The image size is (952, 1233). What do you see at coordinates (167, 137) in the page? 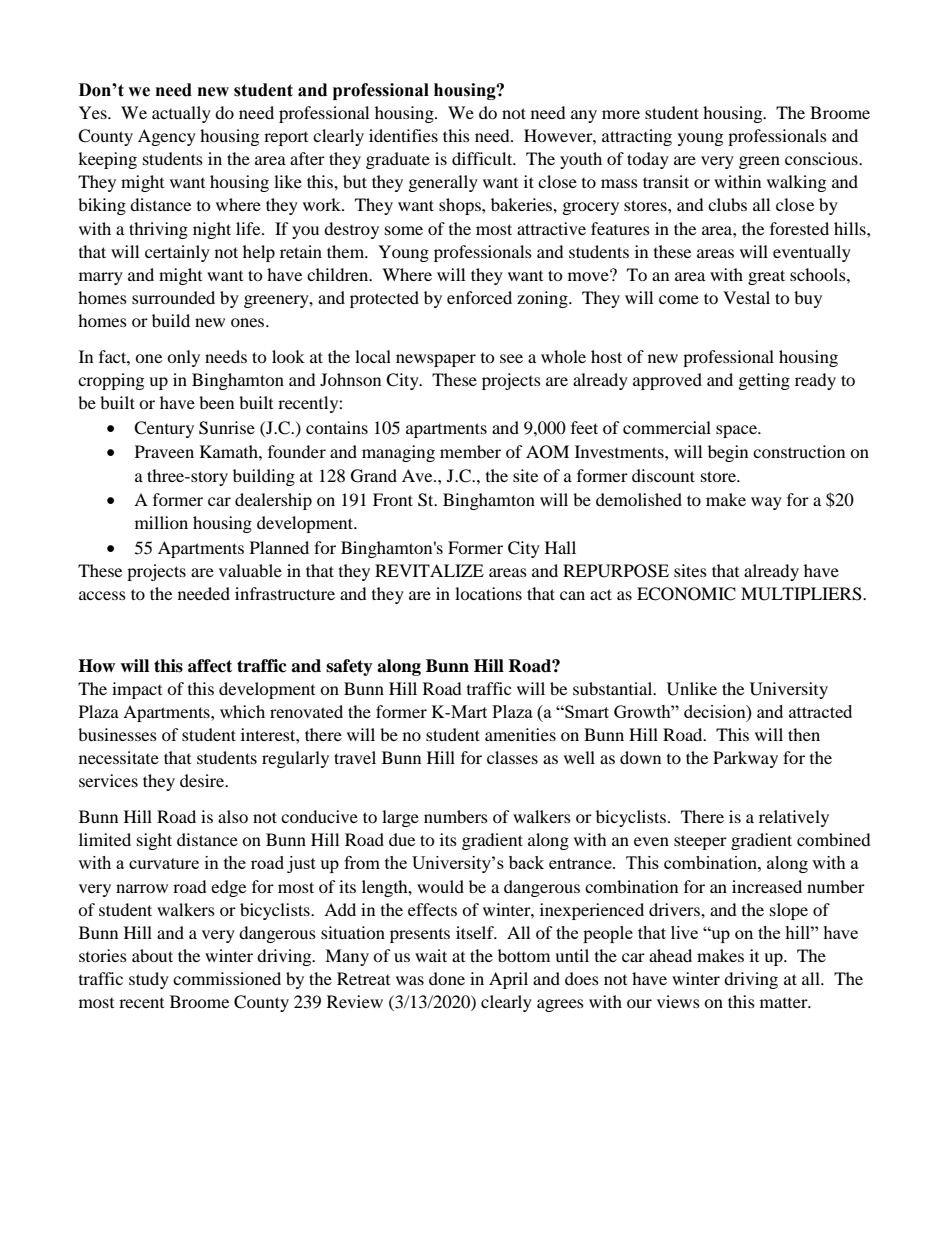
I see `Agency` at bounding box center [167, 137].
